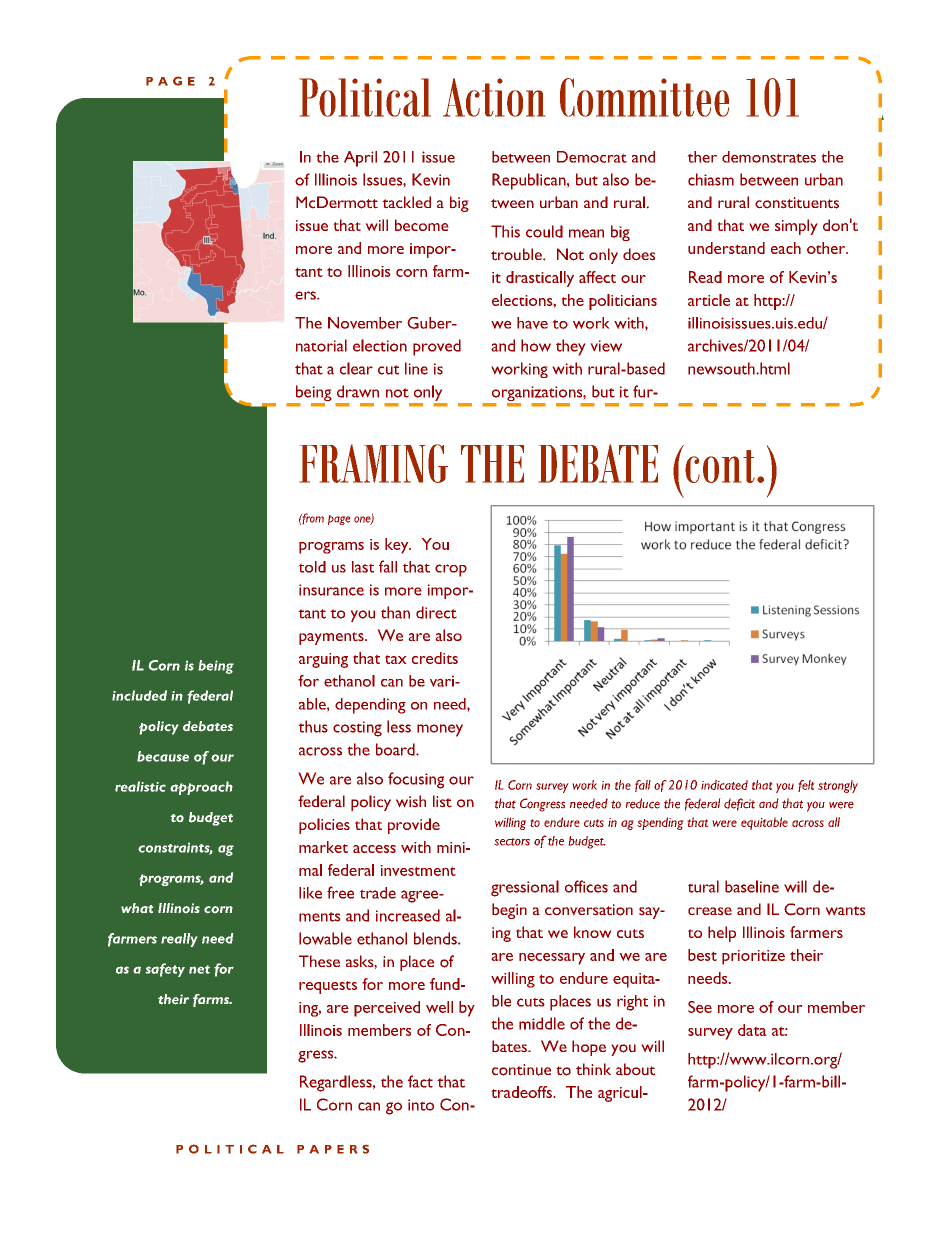  What do you see at coordinates (420, 1081) in the image?
I see `fact` at bounding box center [420, 1081].
